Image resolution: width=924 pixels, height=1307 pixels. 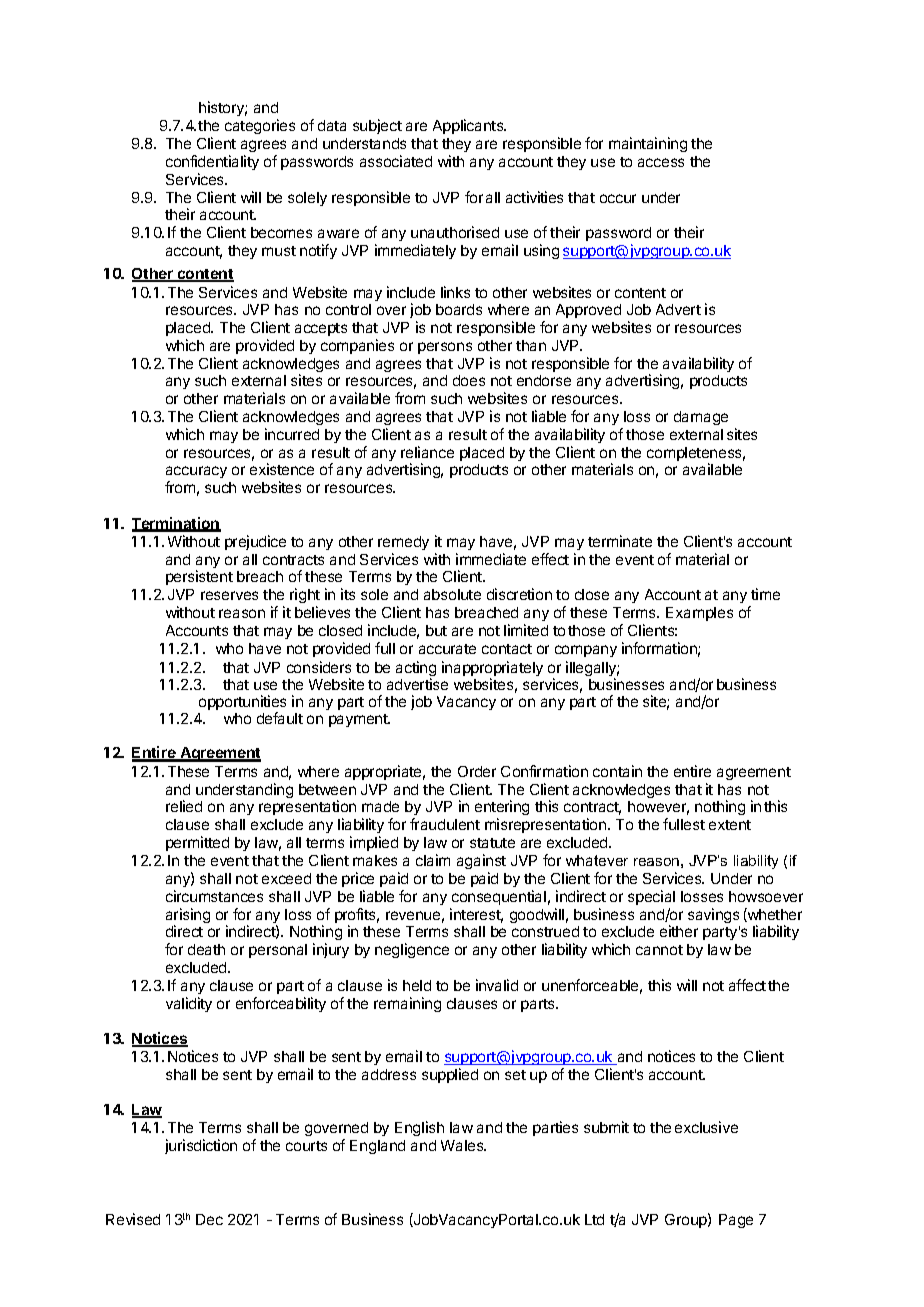 I want to click on Wales, so click(x=463, y=1145).
